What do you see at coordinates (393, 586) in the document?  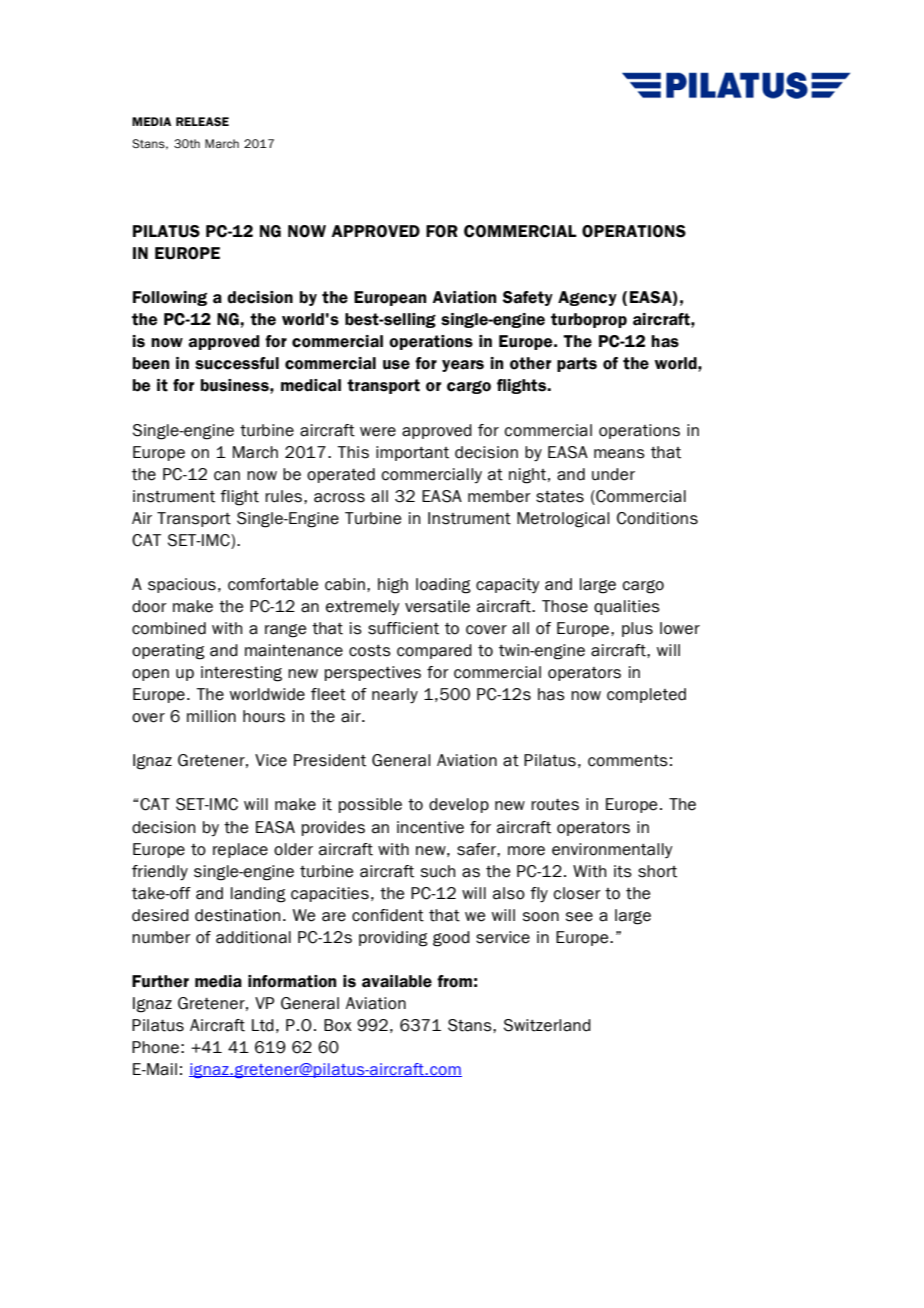 I see `high` at bounding box center [393, 586].
